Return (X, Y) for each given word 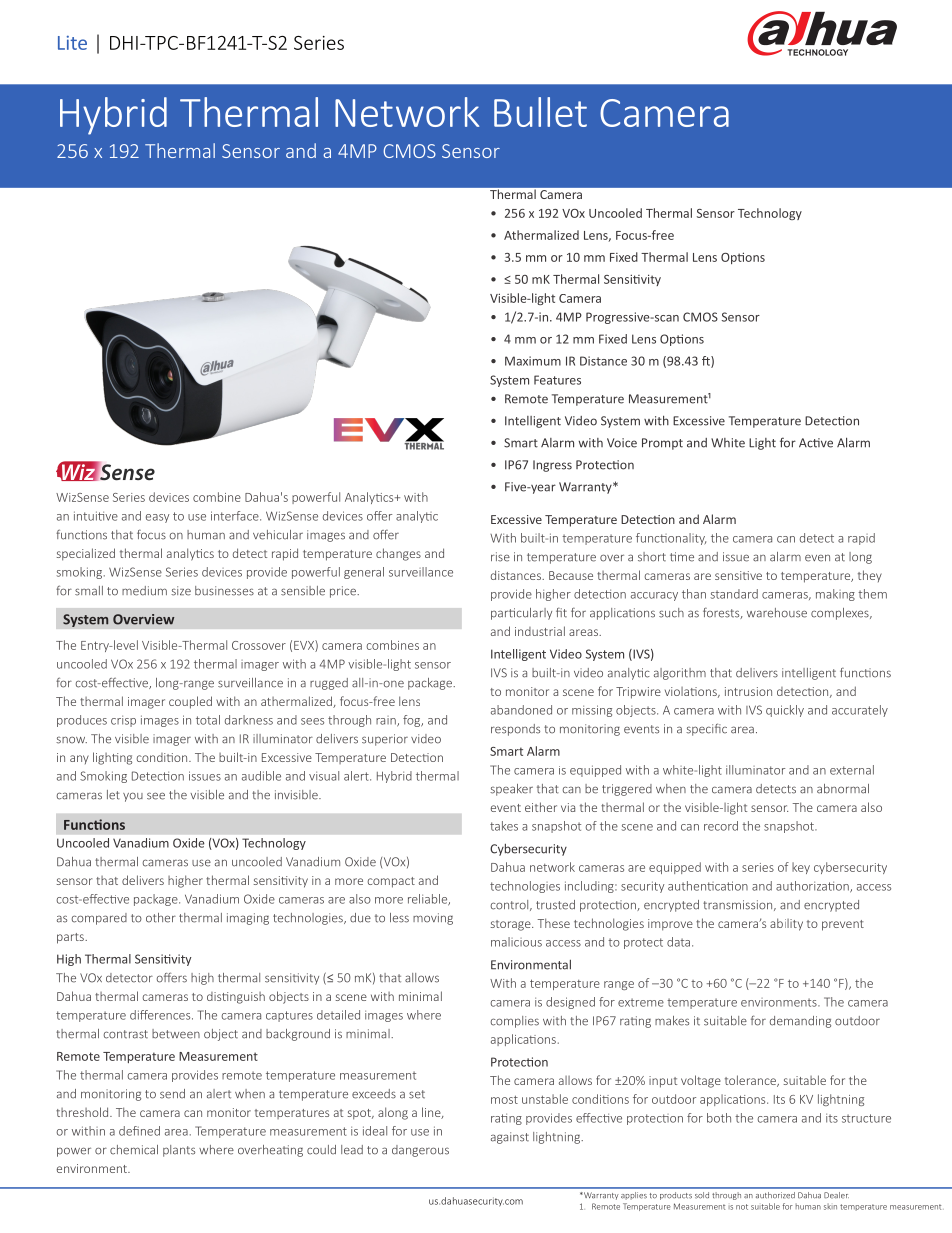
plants (179, 1151)
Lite (72, 43)
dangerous (420, 1151)
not (742, 1207)
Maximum (533, 361)
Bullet (540, 112)
